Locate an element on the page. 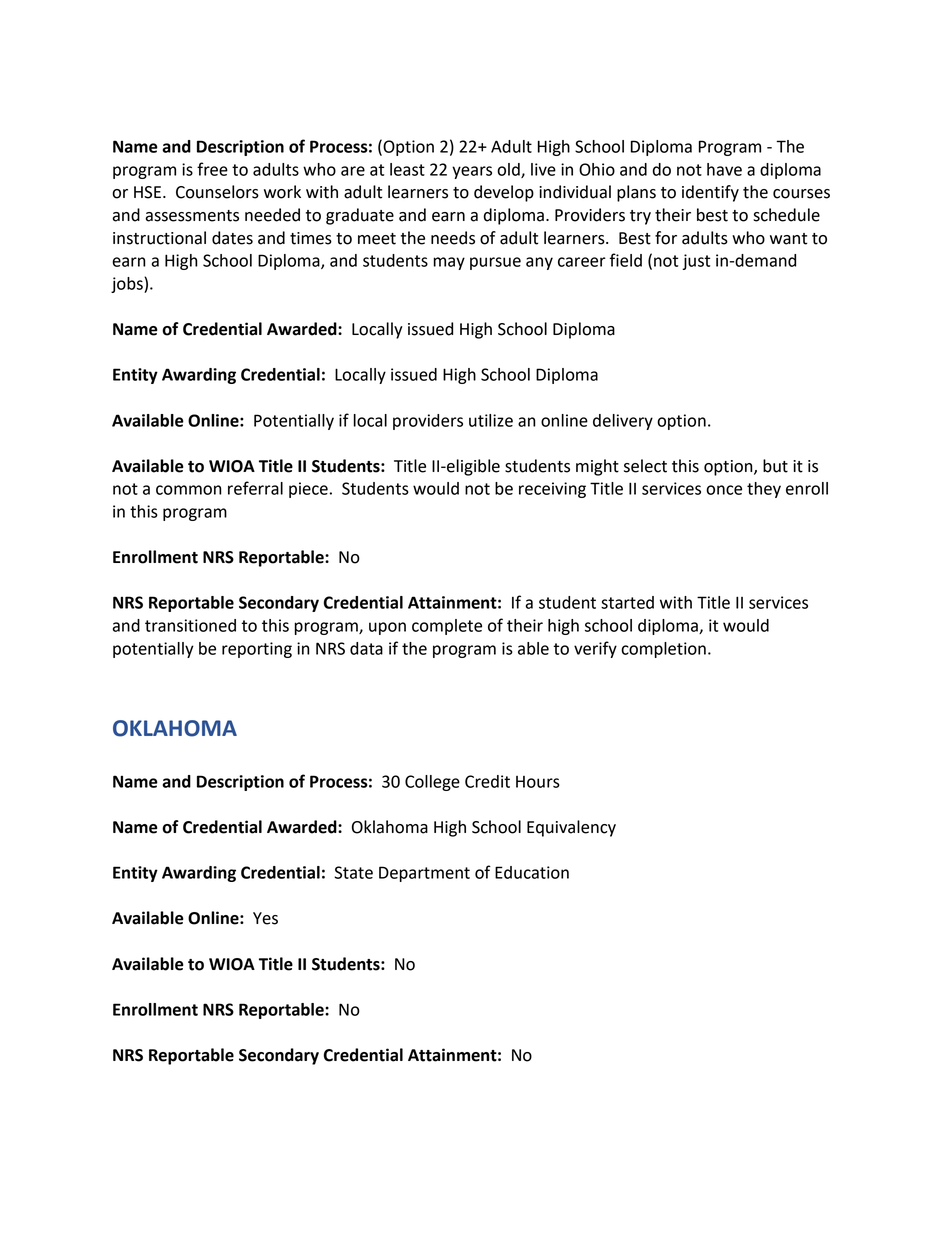  receiving is located at coordinates (552, 490).
